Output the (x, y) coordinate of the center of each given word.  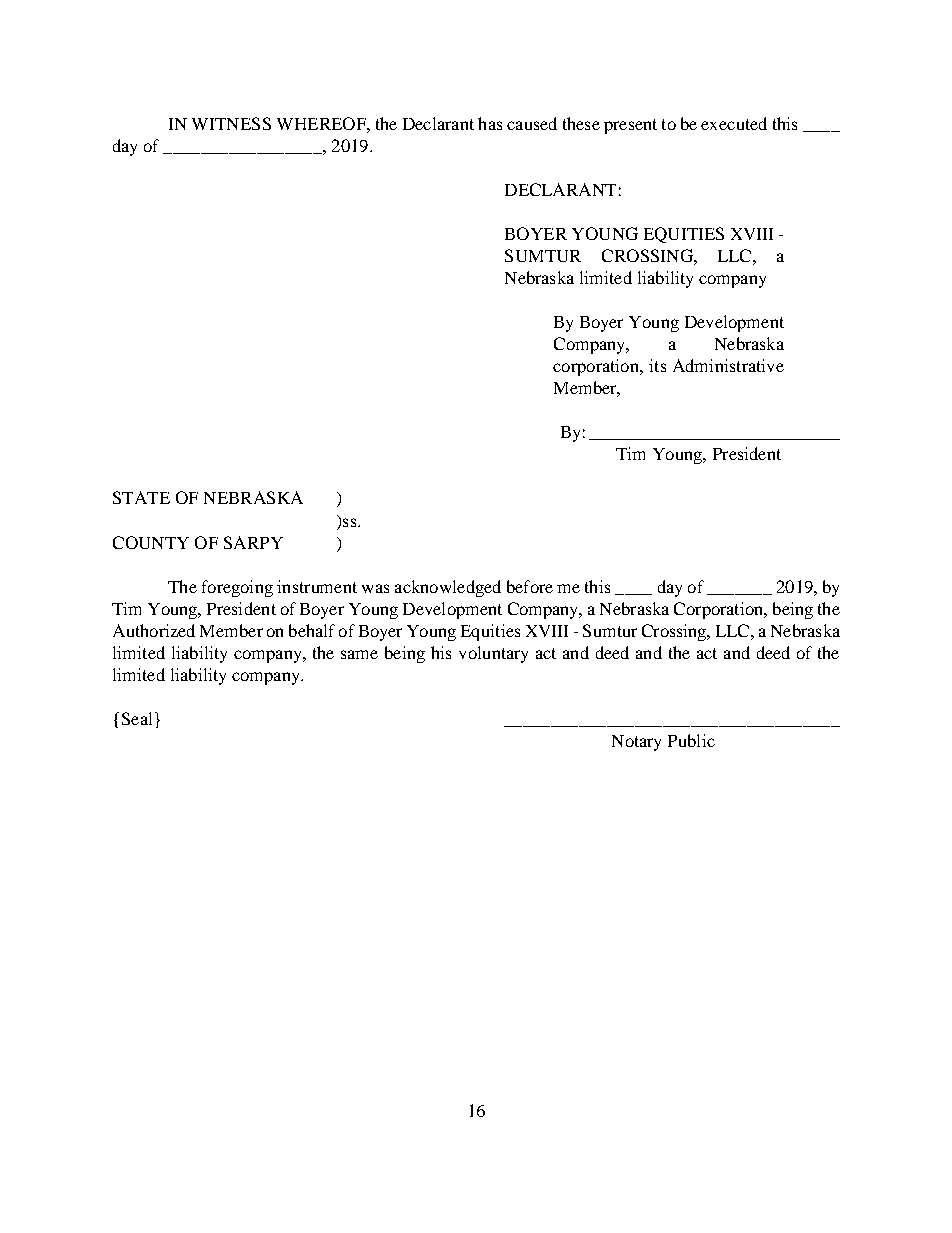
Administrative (728, 365)
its (657, 365)
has (490, 123)
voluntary (493, 654)
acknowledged (448, 588)
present (630, 126)
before (530, 586)
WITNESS (231, 123)
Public (691, 740)
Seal (137, 718)
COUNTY (151, 542)
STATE (141, 497)
